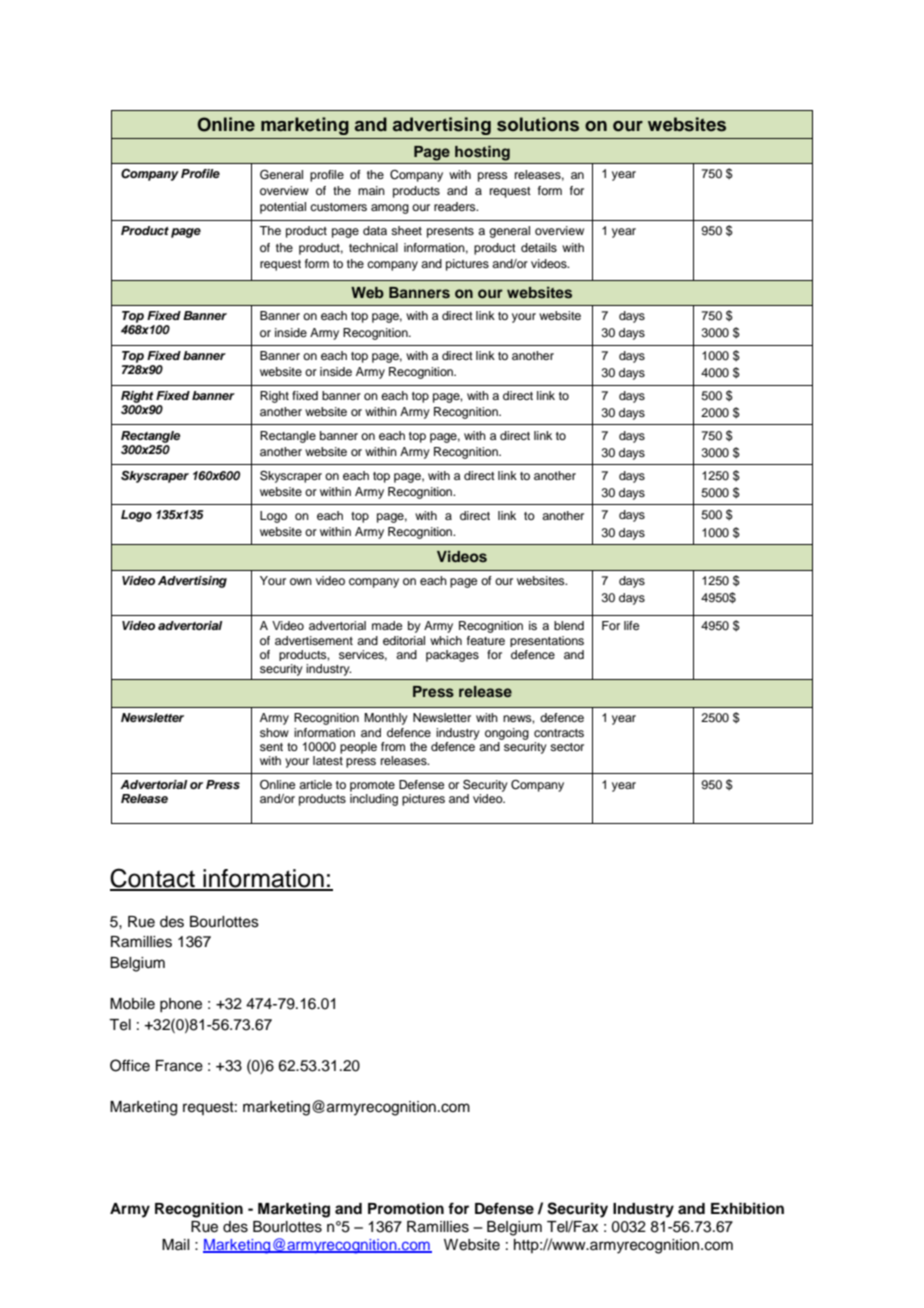 The width and height of the image is (924, 1308). What do you see at coordinates (283, 208) in the image?
I see `potential` at bounding box center [283, 208].
